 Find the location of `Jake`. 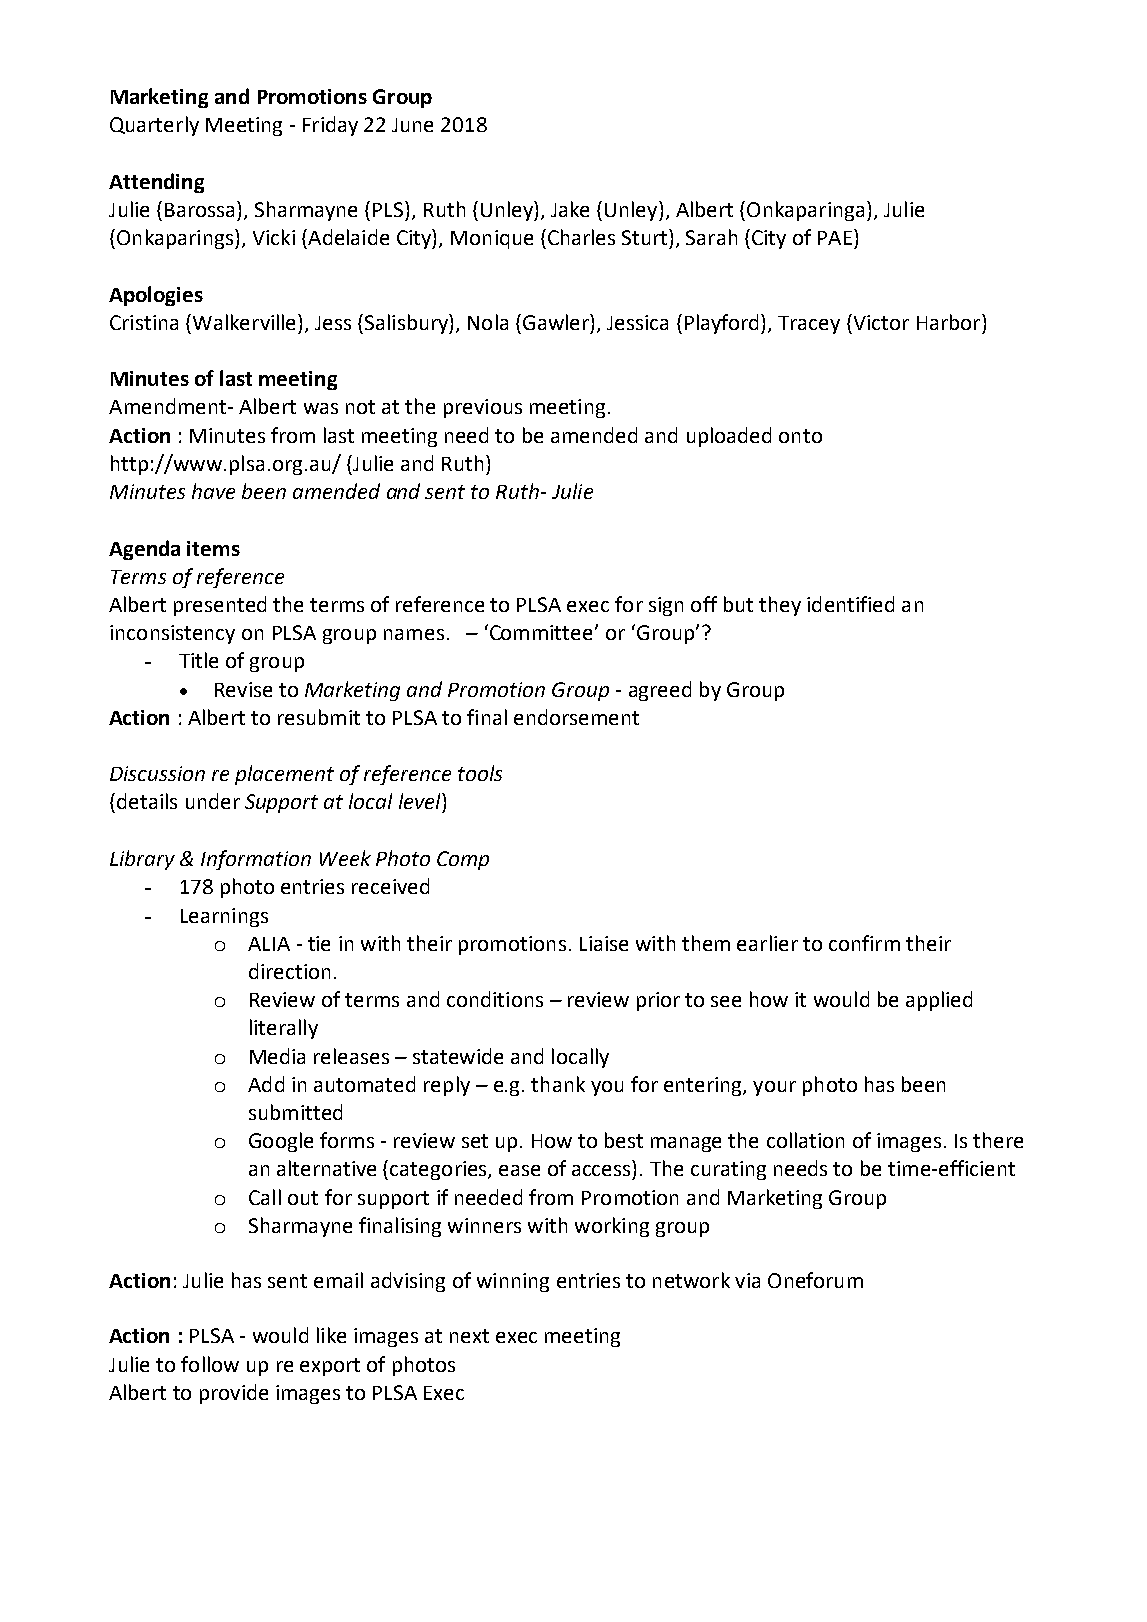

Jake is located at coordinates (570, 209).
